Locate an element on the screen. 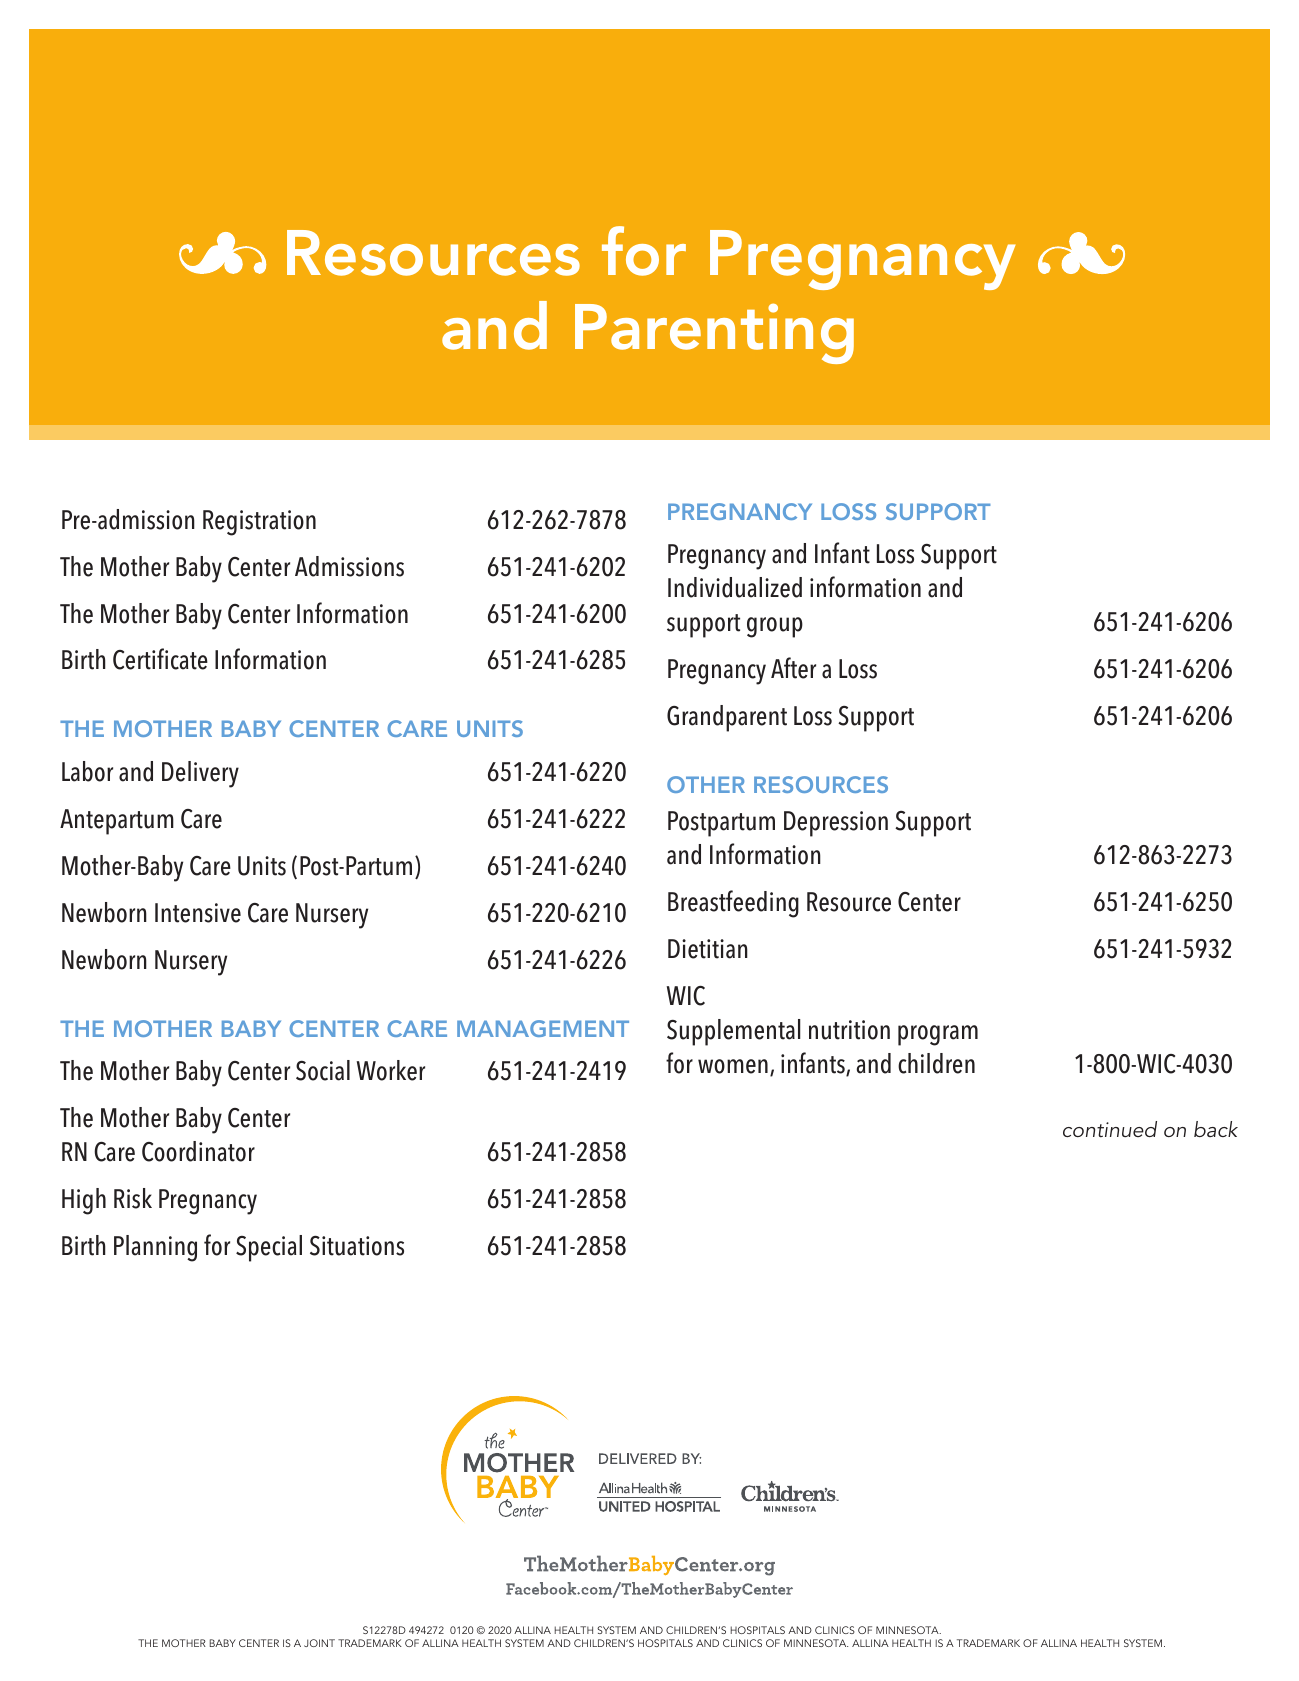 This screenshot has height=1681, width=1299. women is located at coordinates (733, 1066).
